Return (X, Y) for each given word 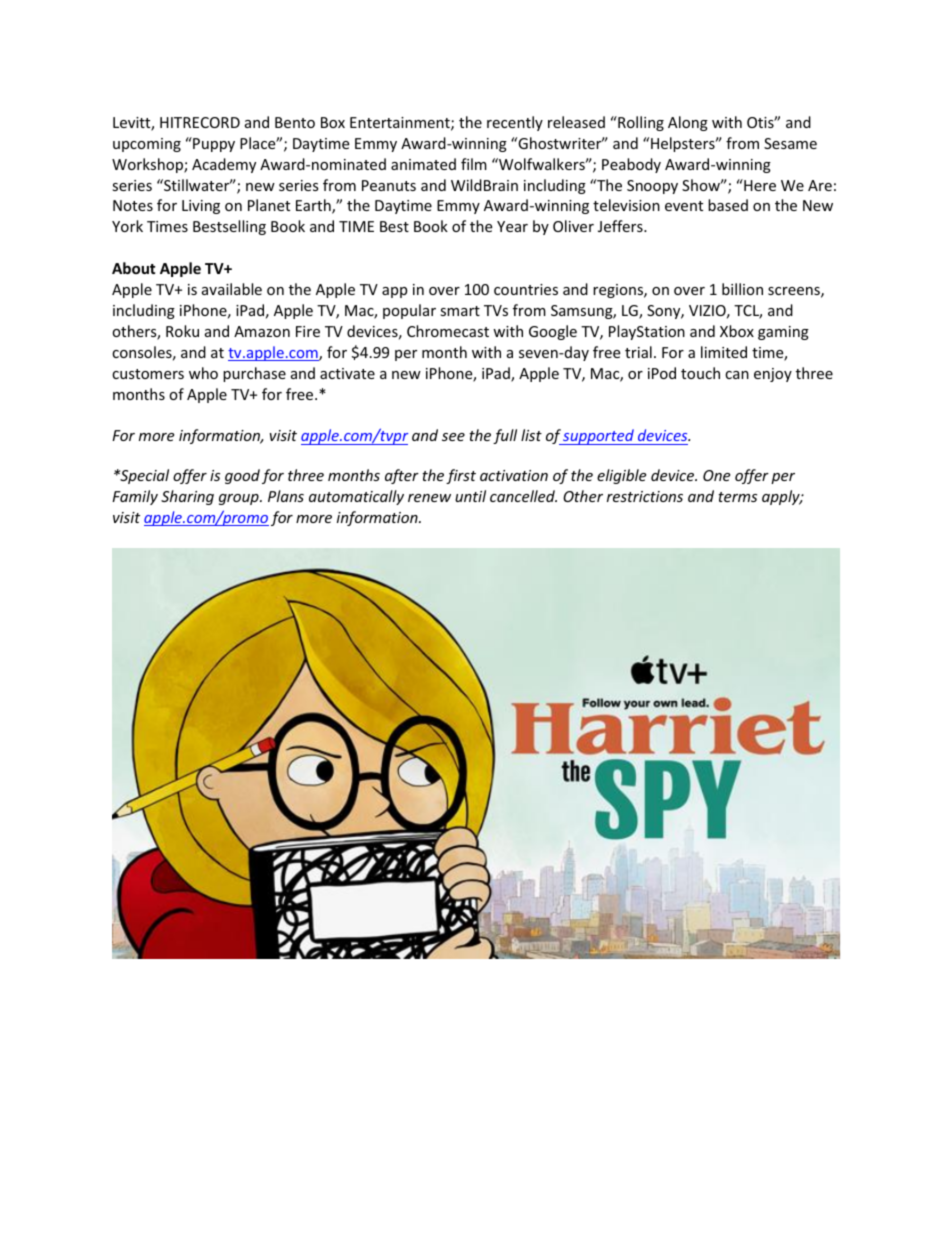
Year (512, 226)
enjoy (773, 375)
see (453, 437)
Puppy (213, 144)
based (728, 205)
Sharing (187, 497)
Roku (182, 331)
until (470, 496)
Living (201, 207)
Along (688, 123)
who (203, 373)
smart (460, 311)
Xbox (737, 331)
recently (515, 123)
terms (737, 497)
